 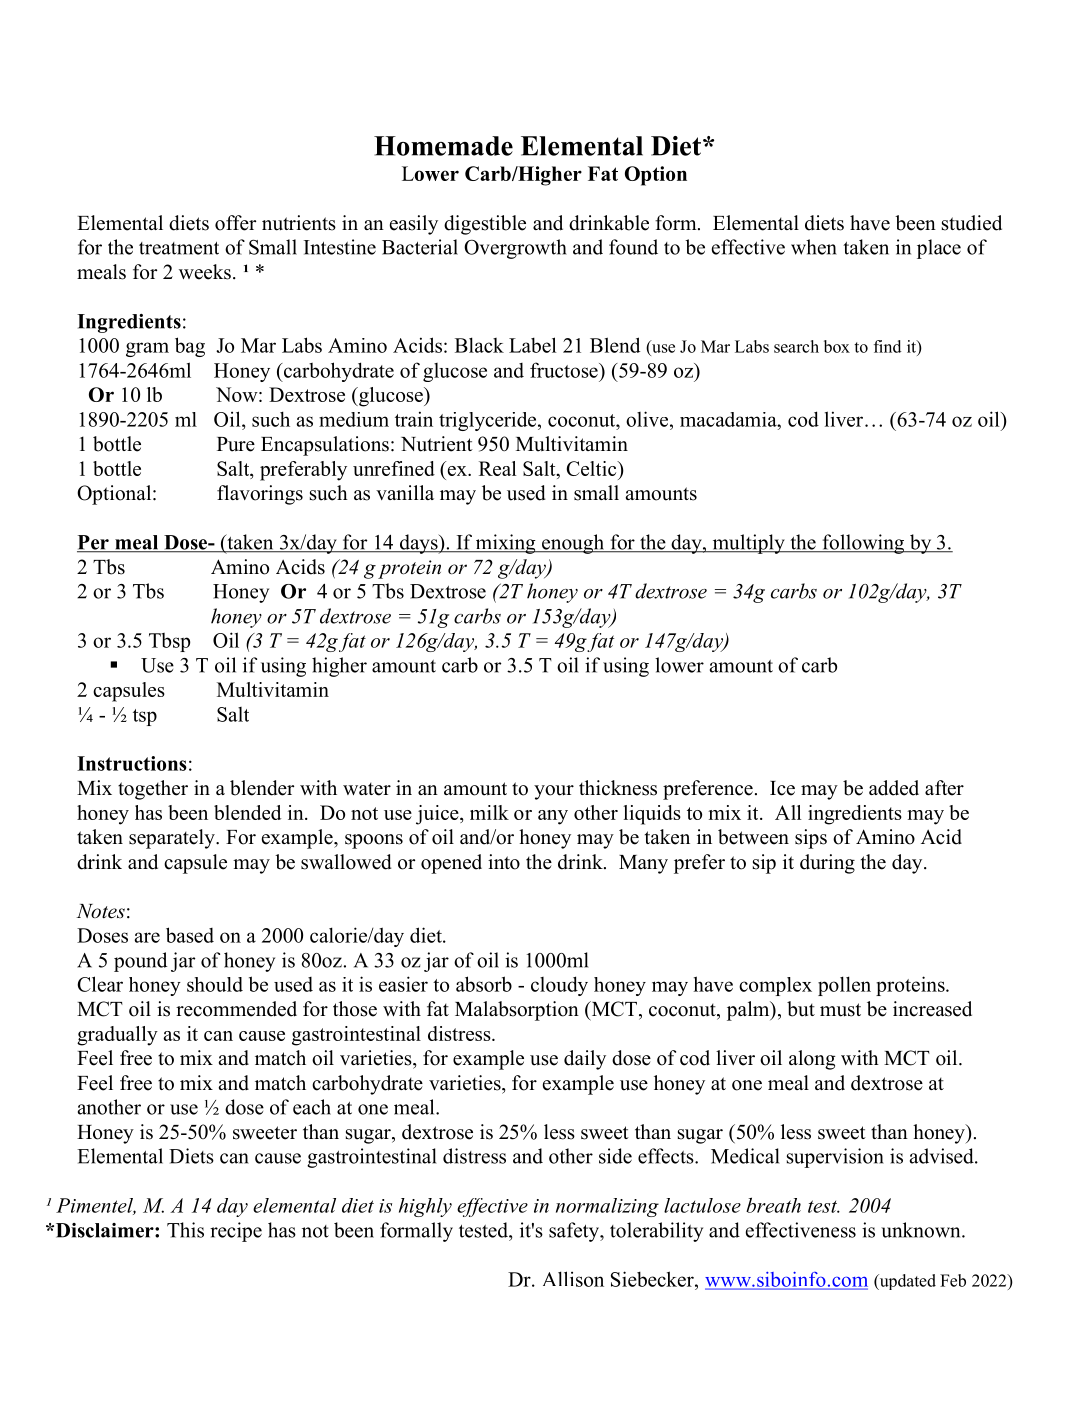 I want to click on based, so click(x=190, y=935).
